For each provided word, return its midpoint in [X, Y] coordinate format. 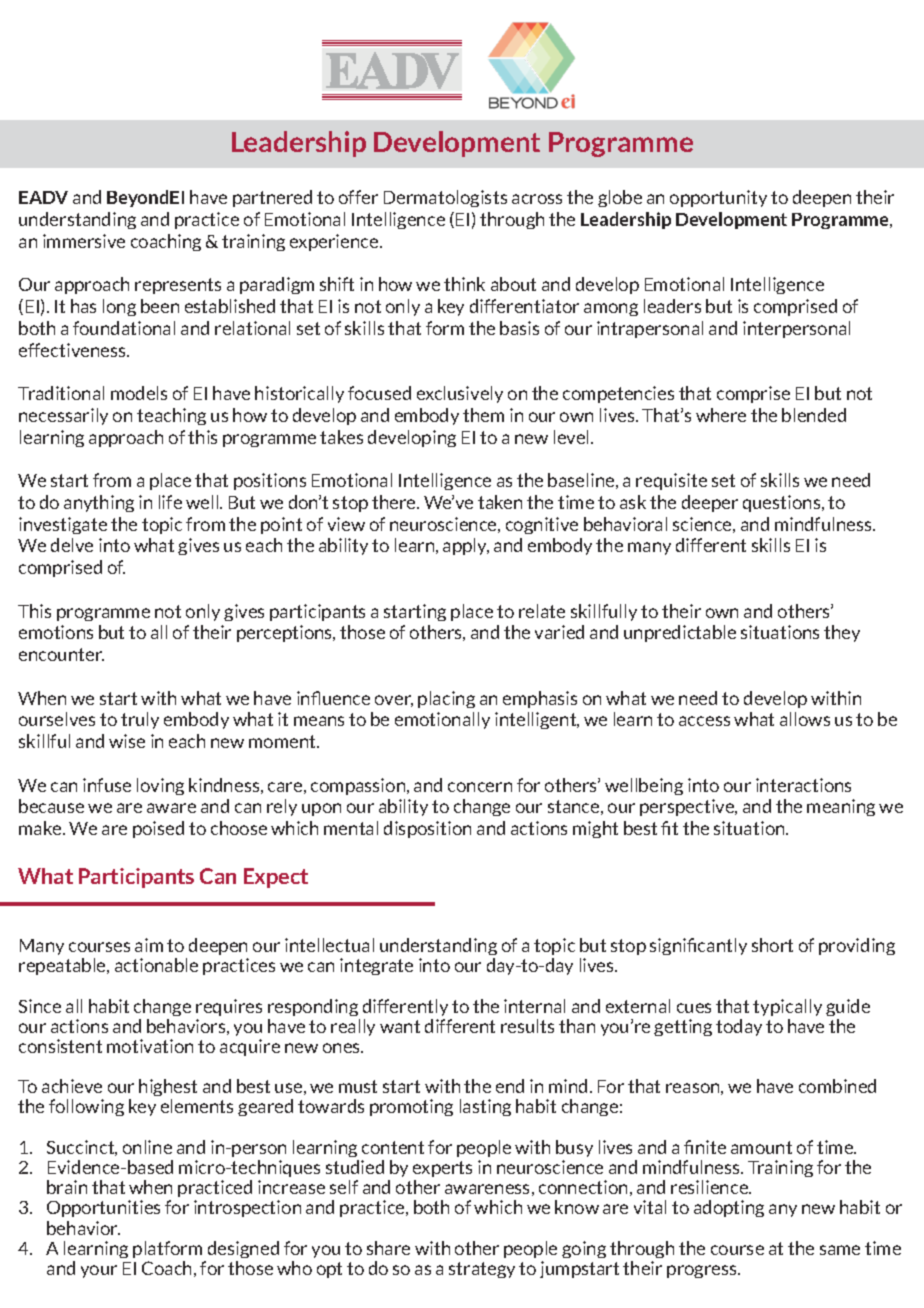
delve [72, 545]
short [772, 945]
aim [149, 945]
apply [466, 546]
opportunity [718, 198]
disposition [427, 829]
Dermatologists [445, 198]
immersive [84, 241]
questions [783, 503]
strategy [482, 1270]
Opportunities [103, 1208]
